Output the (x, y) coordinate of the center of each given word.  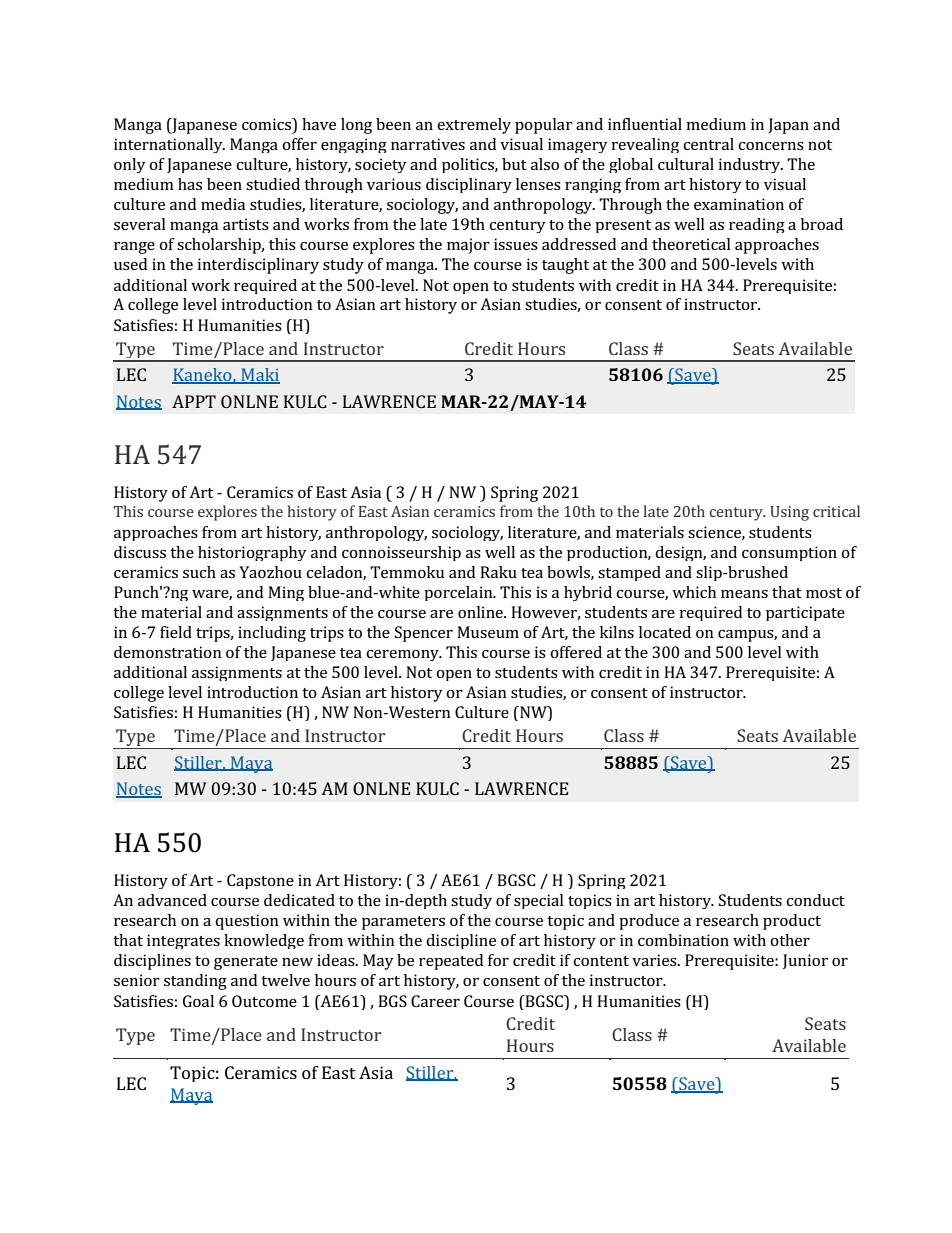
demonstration (168, 652)
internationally (169, 145)
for (498, 960)
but (514, 164)
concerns (771, 146)
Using (789, 513)
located (665, 632)
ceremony (403, 655)
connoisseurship (401, 553)
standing (195, 982)
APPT (194, 401)
